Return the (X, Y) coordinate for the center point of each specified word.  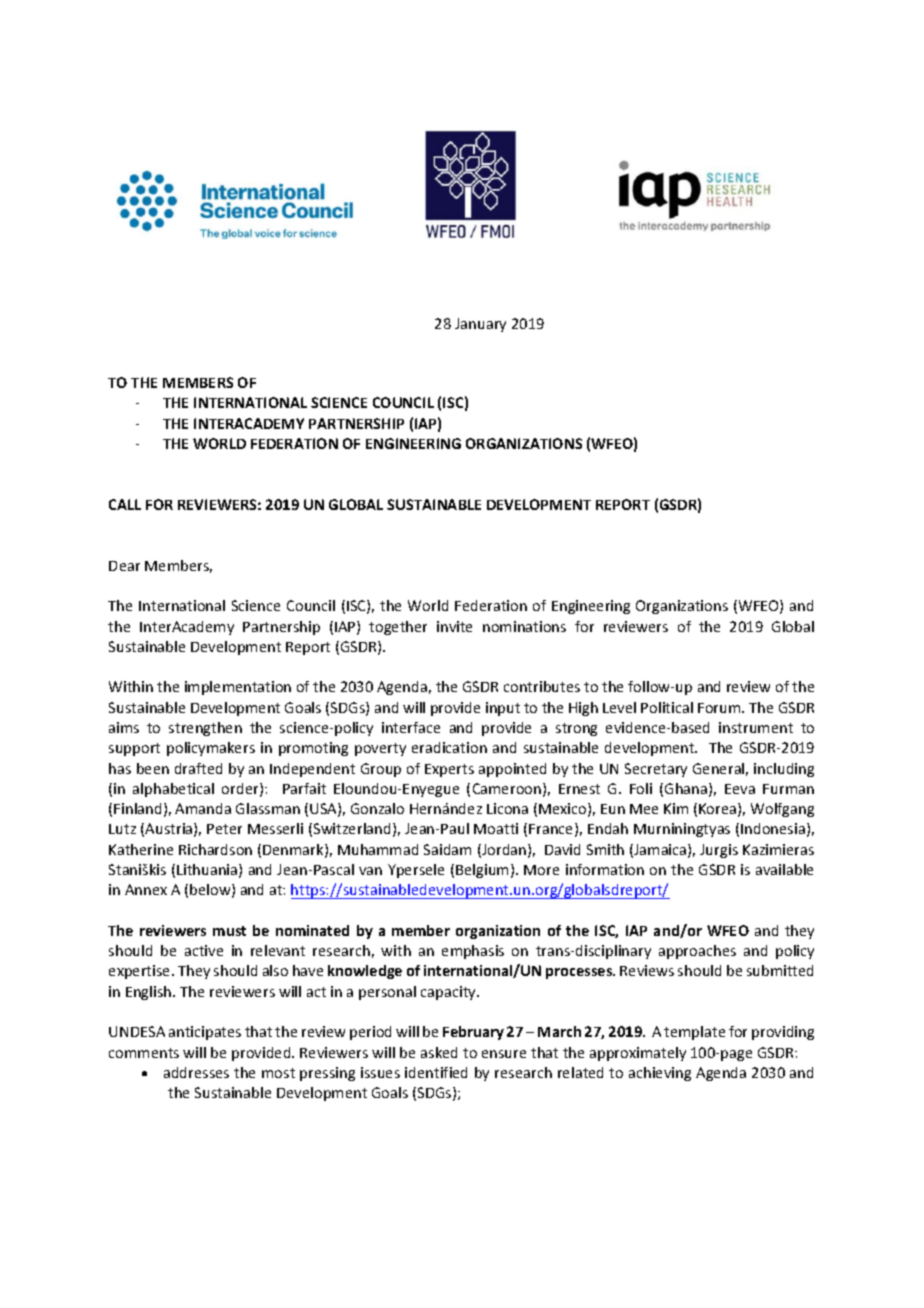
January (480, 325)
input (503, 709)
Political (667, 707)
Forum (720, 708)
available (784, 869)
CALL (125, 504)
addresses (196, 1072)
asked (439, 1052)
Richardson (215, 849)
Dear (124, 566)
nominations (524, 626)
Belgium (482, 871)
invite (454, 626)
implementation (238, 688)
